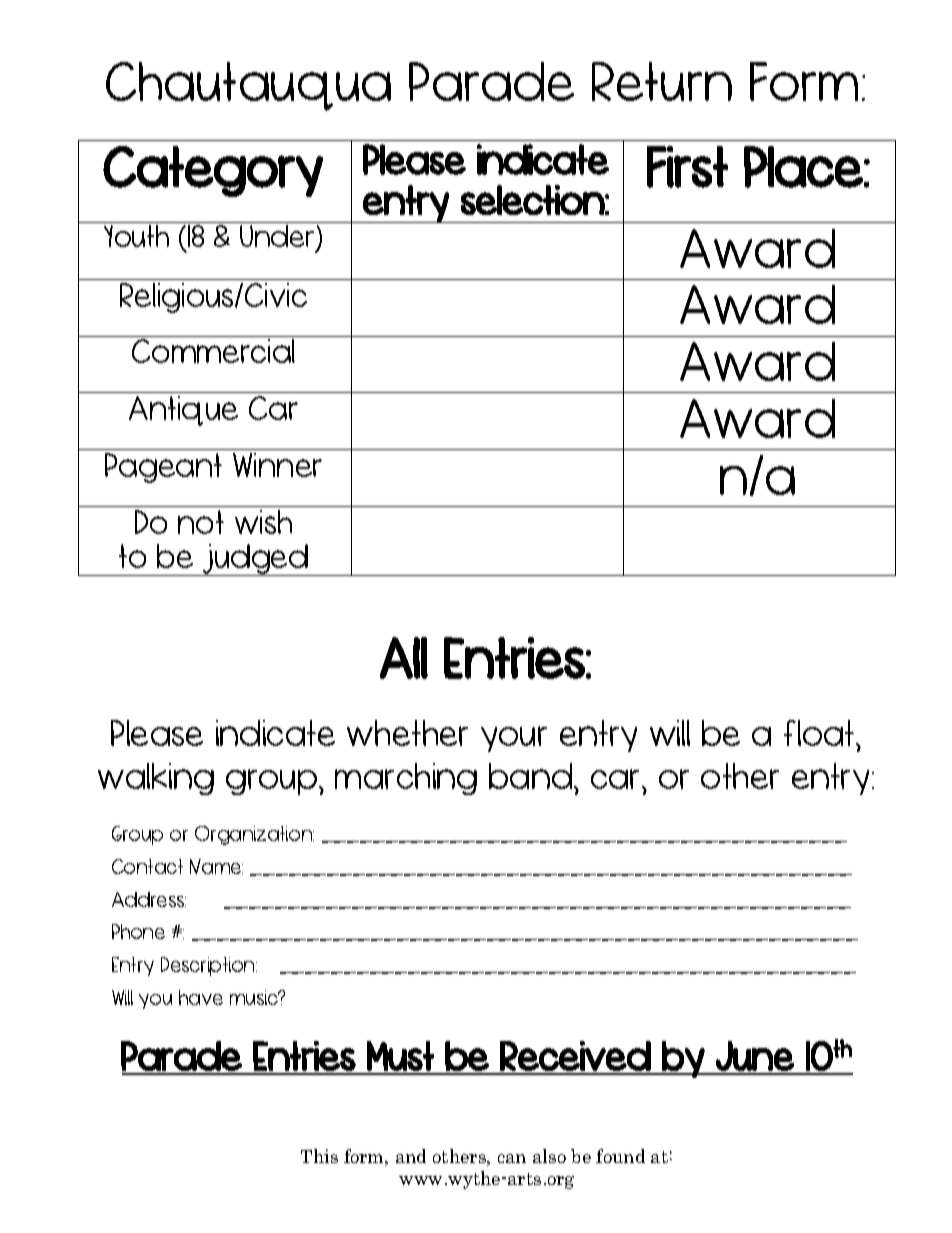  Describe the element at coordinates (512, 1158) in the screenshot. I see `can` at that location.
